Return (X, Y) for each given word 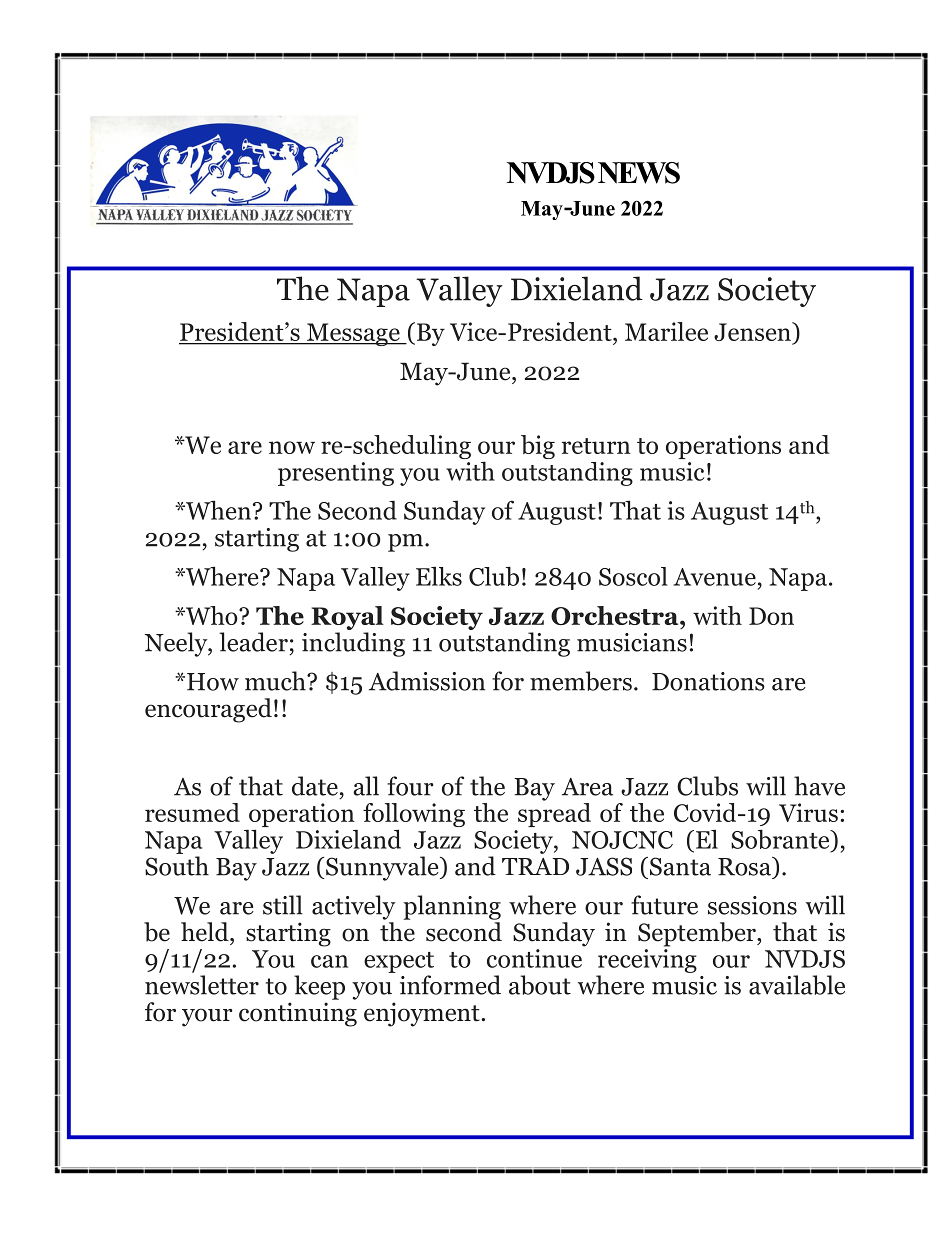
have (819, 786)
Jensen (753, 333)
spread (554, 813)
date (315, 786)
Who (212, 615)
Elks (439, 576)
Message (353, 334)
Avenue (714, 577)
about (540, 985)
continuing (298, 1014)
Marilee (666, 331)
